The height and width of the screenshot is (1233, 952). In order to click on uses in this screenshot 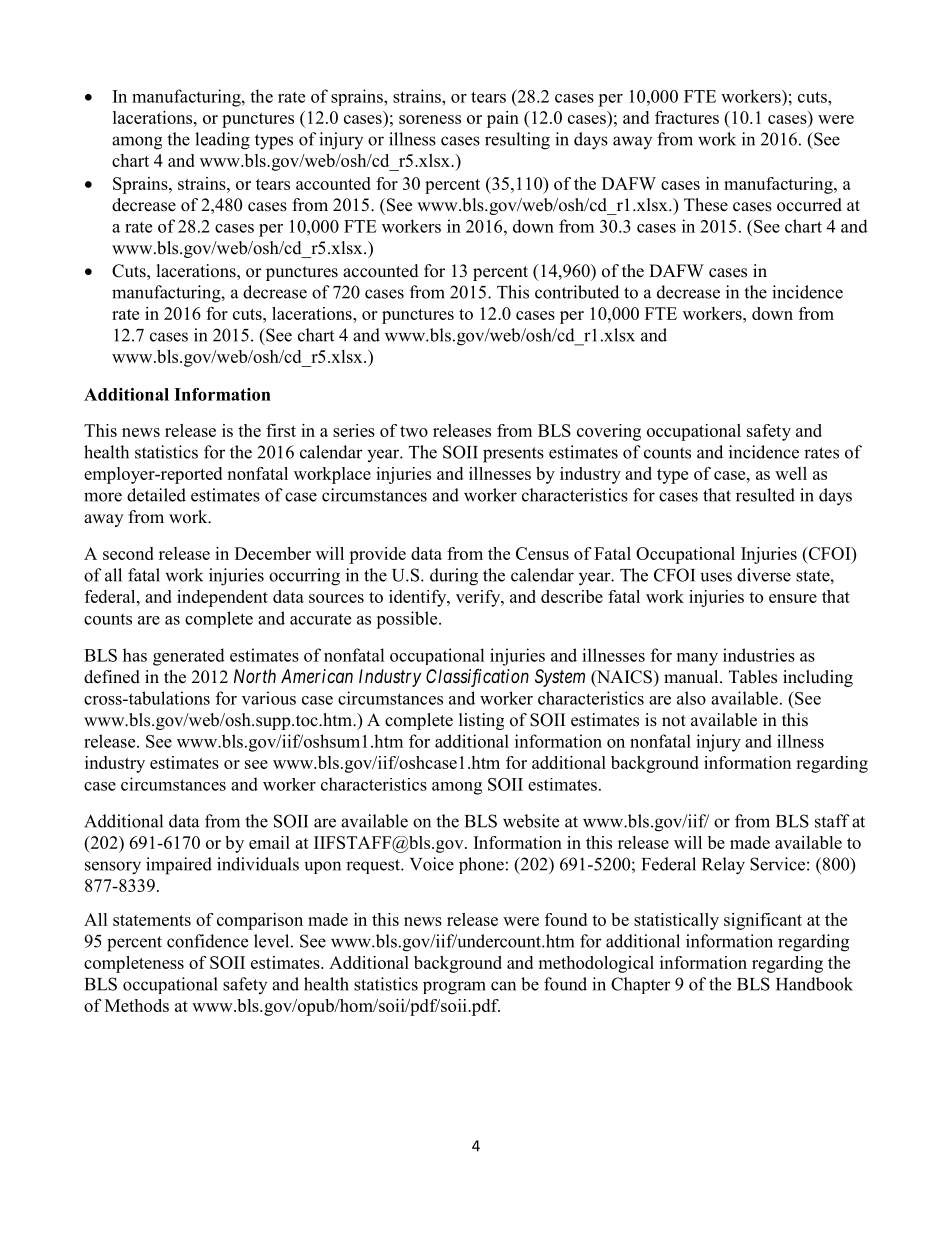, I will do `click(716, 577)`.
